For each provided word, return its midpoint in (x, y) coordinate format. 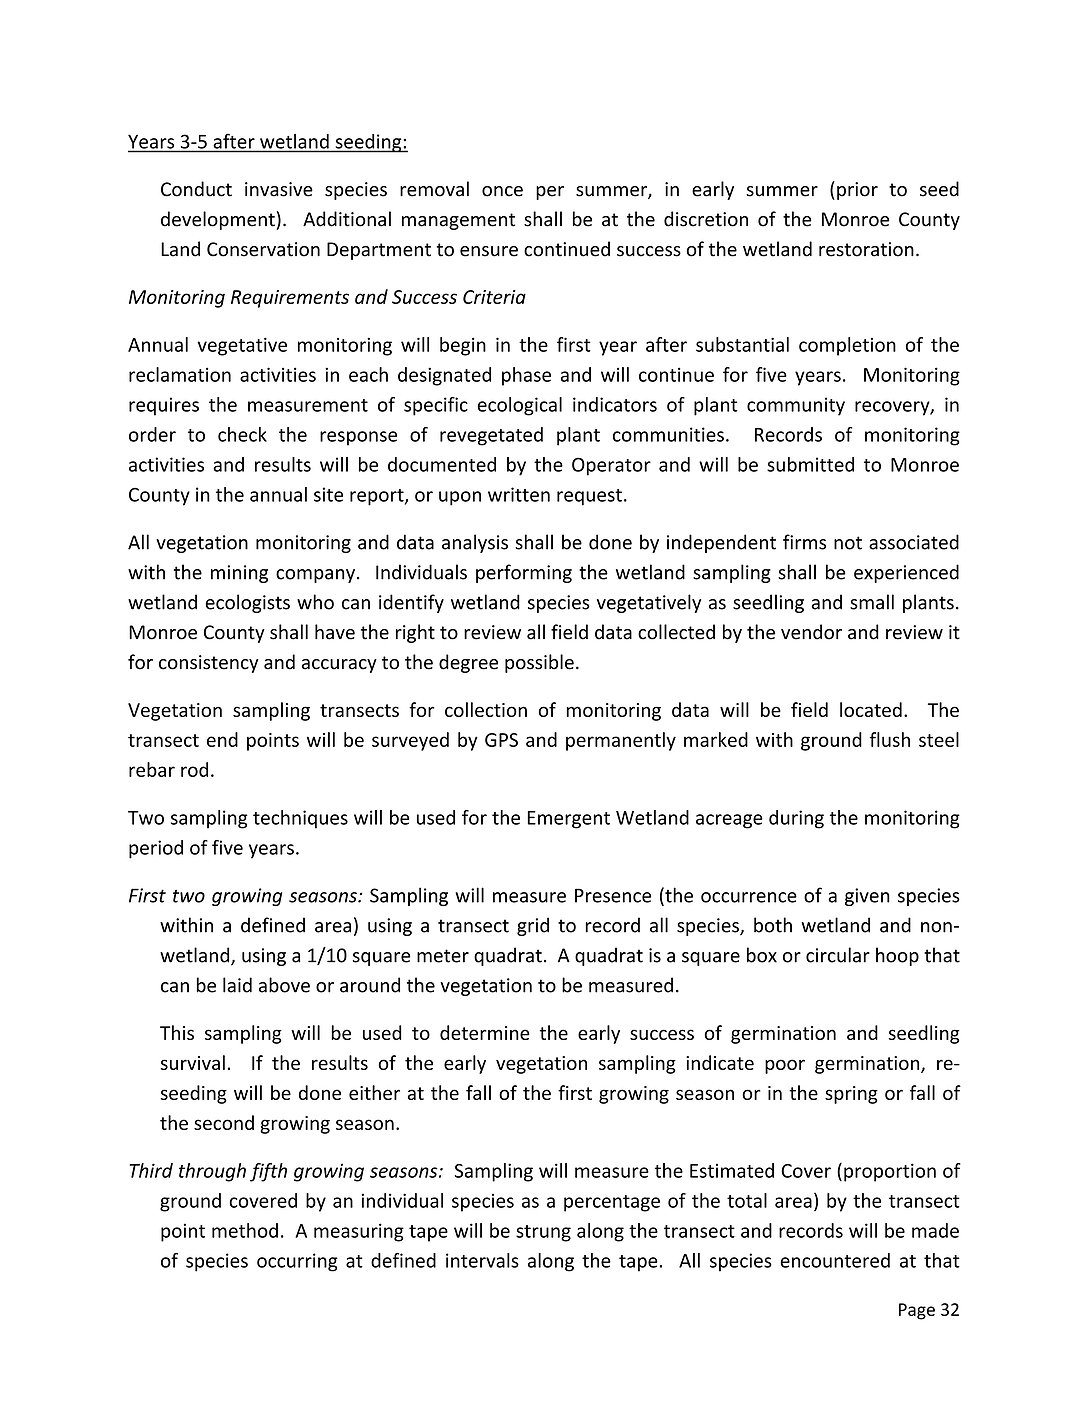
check (242, 434)
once (502, 191)
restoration (866, 249)
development (218, 220)
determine (485, 1032)
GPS (501, 740)
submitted (810, 464)
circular (838, 955)
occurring (297, 1262)
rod (194, 769)
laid (237, 985)
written (519, 494)
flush (889, 739)
